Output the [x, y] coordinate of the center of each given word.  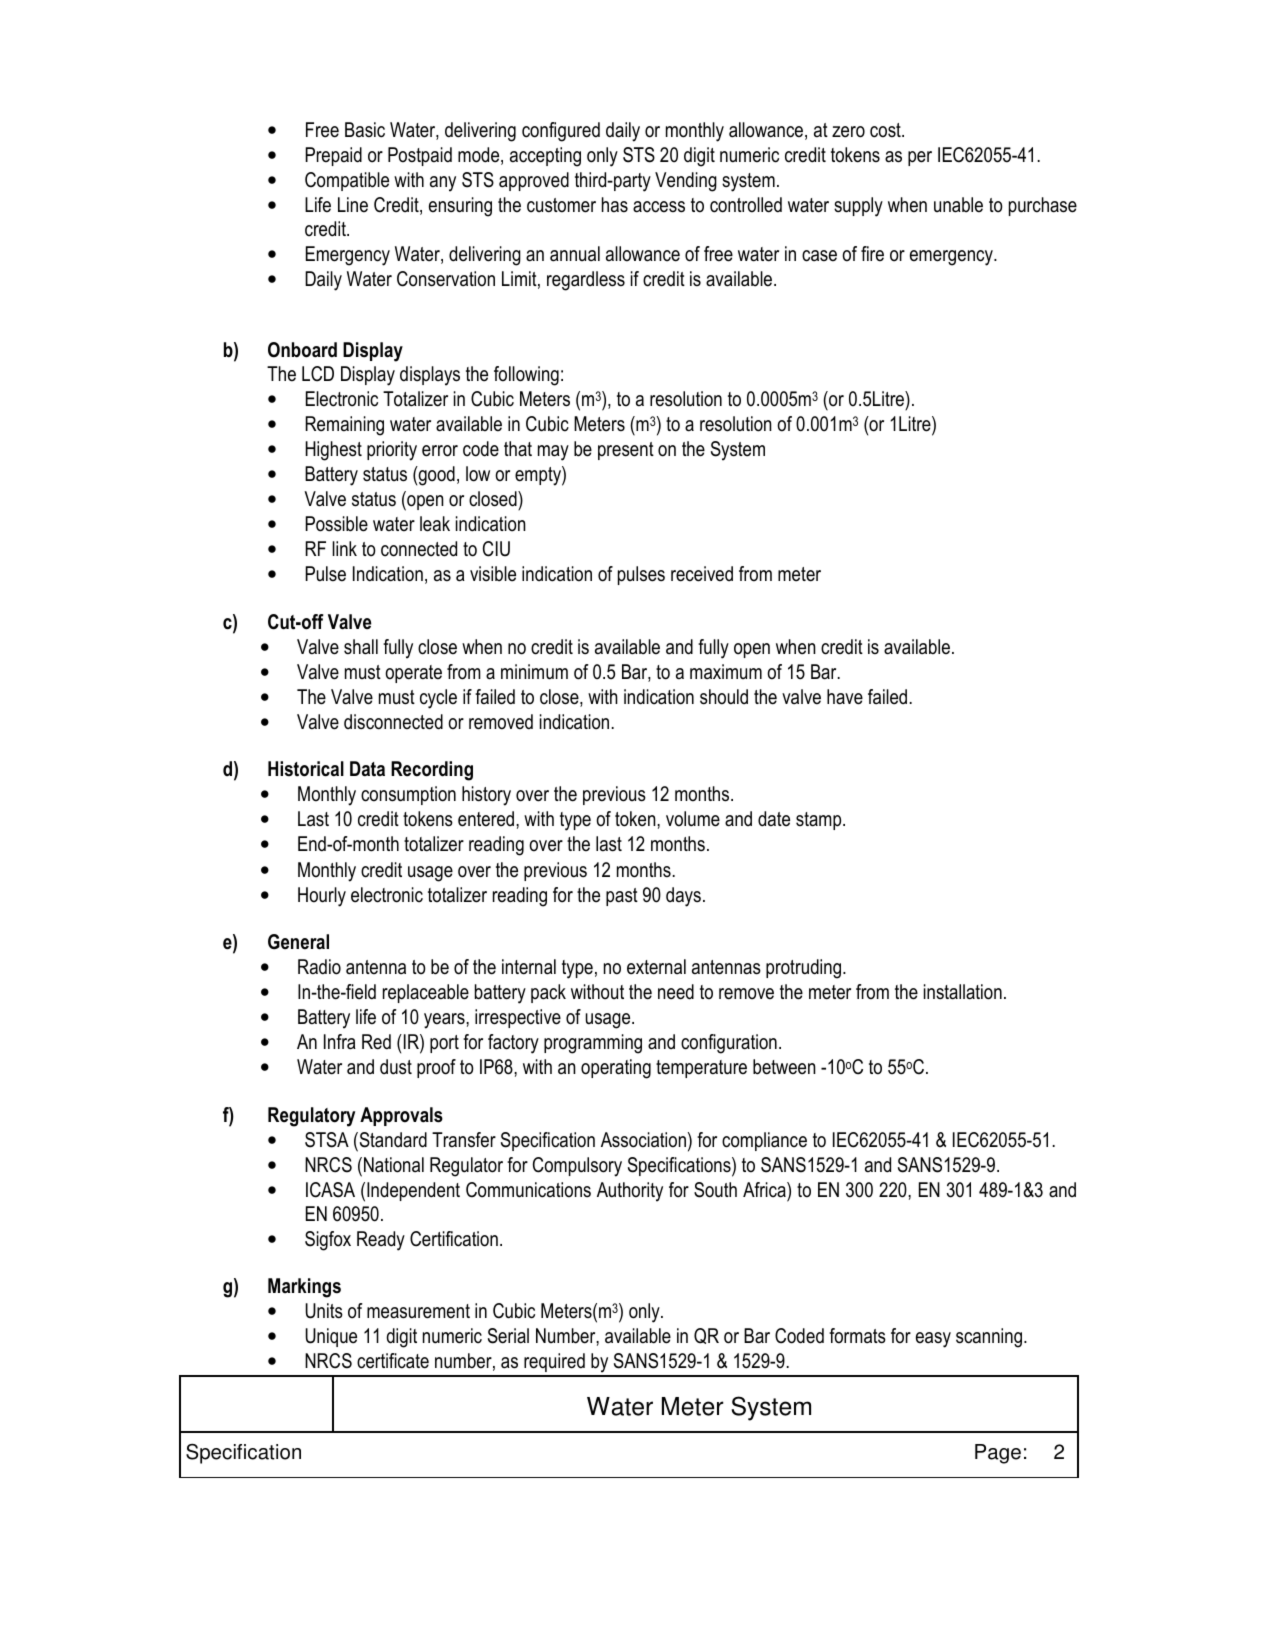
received [702, 574]
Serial [508, 1336]
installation [963, 992]
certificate [393, 1361]
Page [998, 1454]
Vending [686, 182]
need [676, 992]
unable [958, 205]
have [845, 697]
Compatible [347, 181]
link [344, 548]
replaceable [426, 993]
